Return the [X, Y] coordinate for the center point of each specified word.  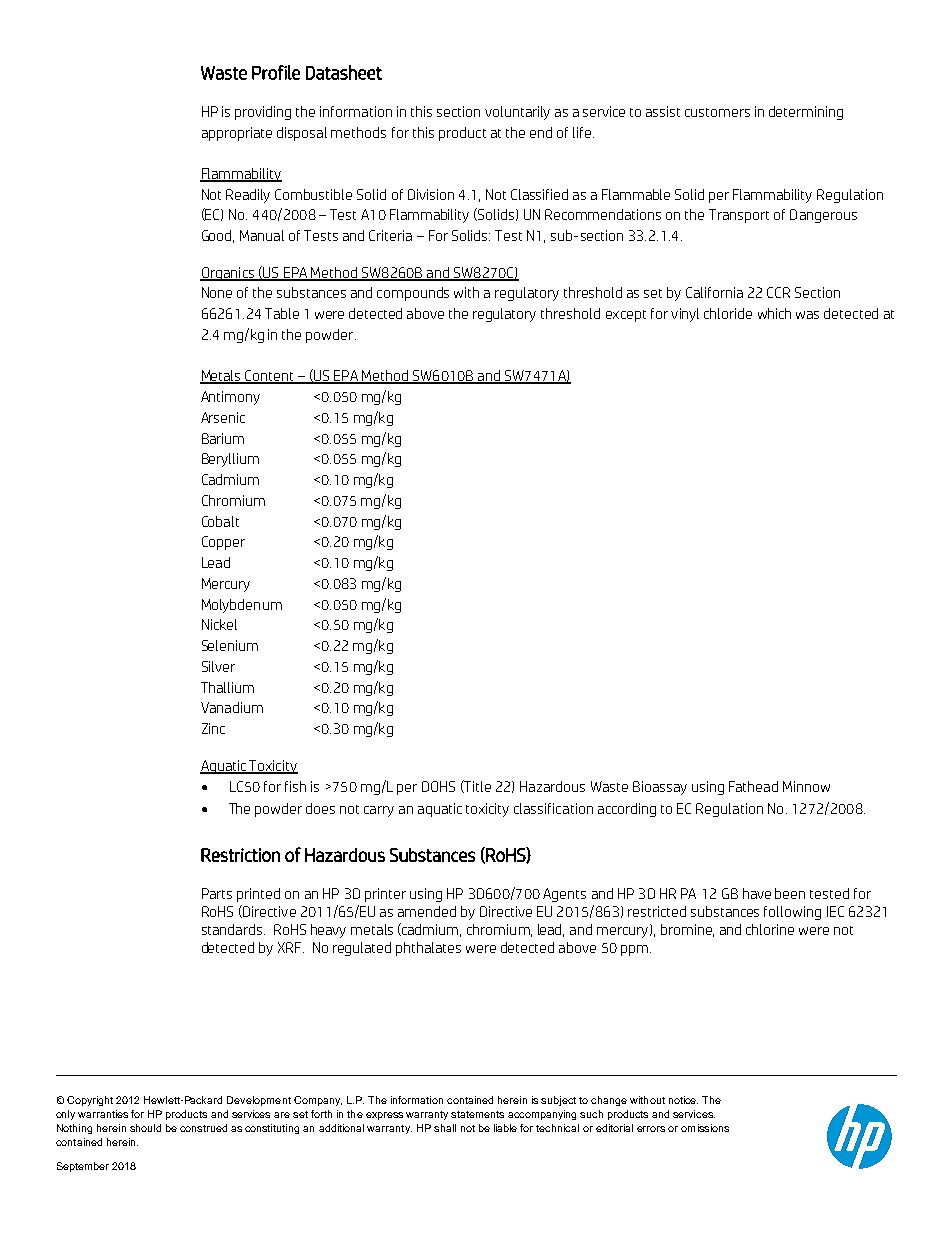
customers [717, 112]
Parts [217, 893]
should [145, 1128]
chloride [728, 313]
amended [427, 911]
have [757, 893]
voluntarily [517, 113]
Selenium [230, 645]
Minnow [806, 786]
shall [445, 1128]
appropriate [237, 134]
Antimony [230, 398]
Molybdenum [242, 606]
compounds [413, 294]
